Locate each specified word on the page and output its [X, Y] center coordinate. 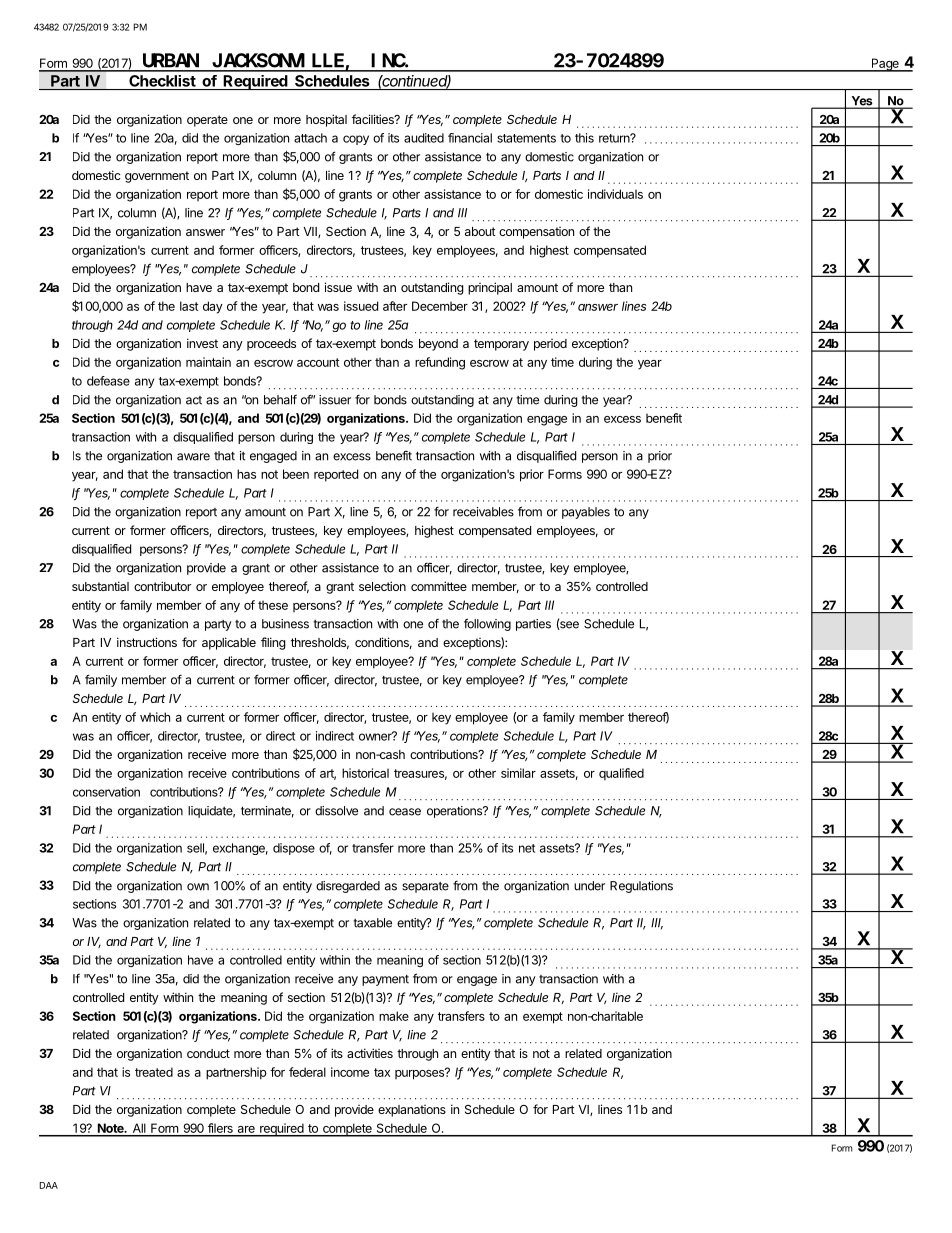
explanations [412, 1111]
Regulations [641, 887]
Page [885, 65]
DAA [49, 1185]
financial [470, 138]
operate [207, 121]
